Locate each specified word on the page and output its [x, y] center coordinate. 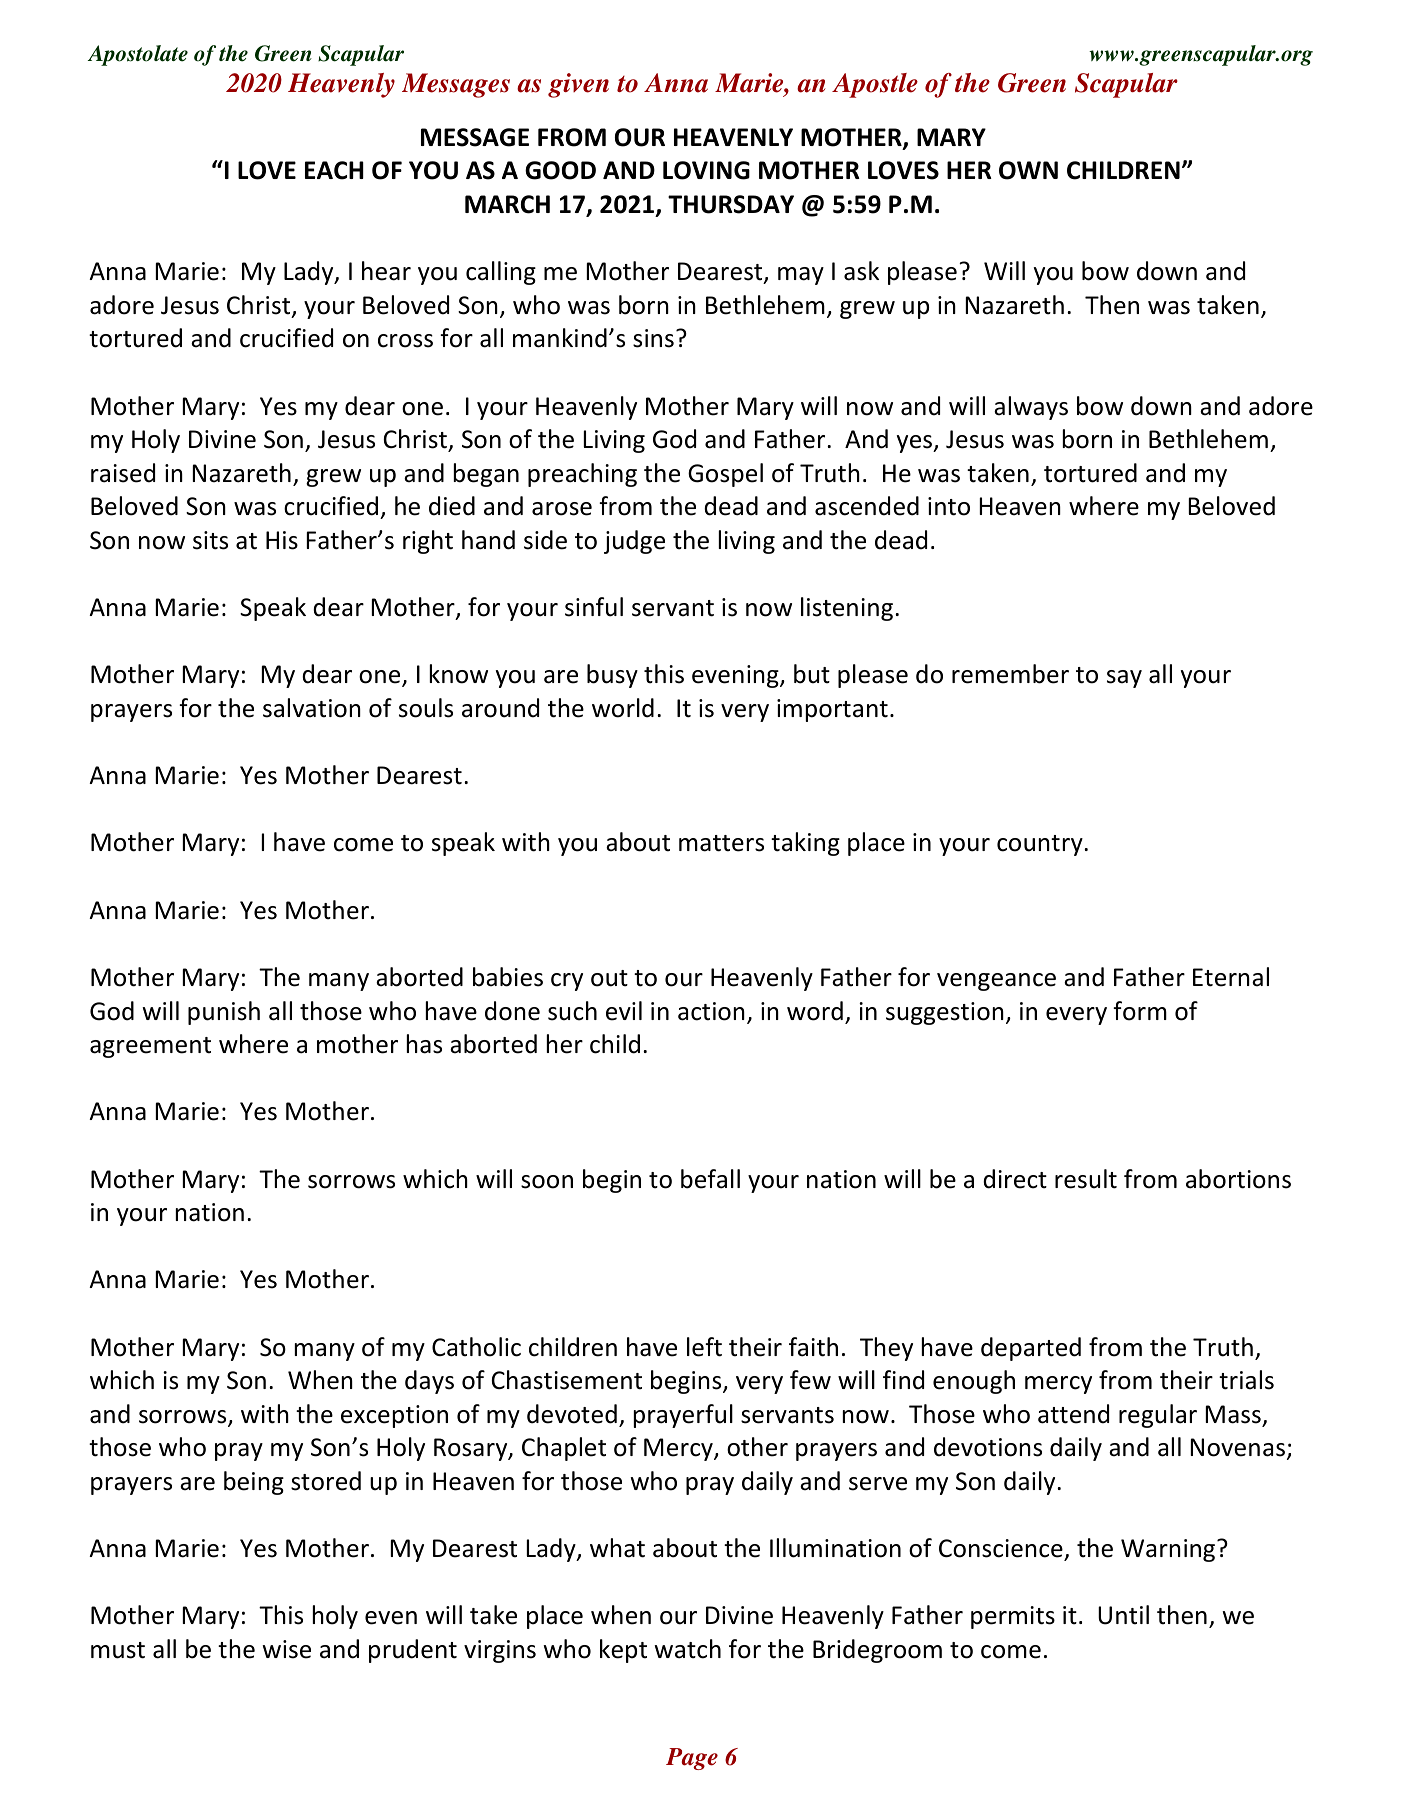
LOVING [706, 170]
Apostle [875, 85]
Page [692, 1759]
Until [1123, 1615]
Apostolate [138, 55]
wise [286, 1649]
